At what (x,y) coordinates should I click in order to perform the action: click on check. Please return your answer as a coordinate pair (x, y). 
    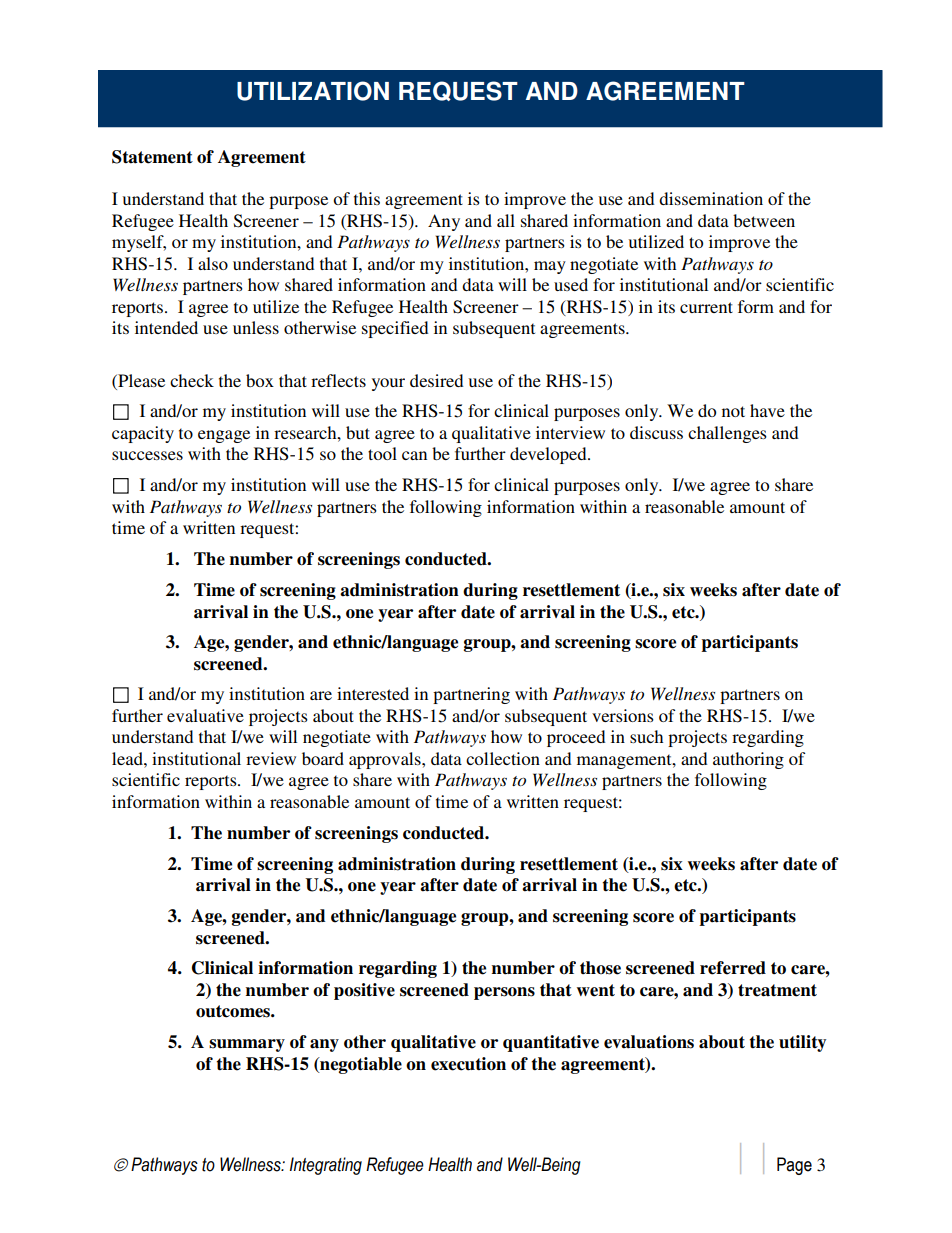
    Looking at the image, I should click on (192, 380).
